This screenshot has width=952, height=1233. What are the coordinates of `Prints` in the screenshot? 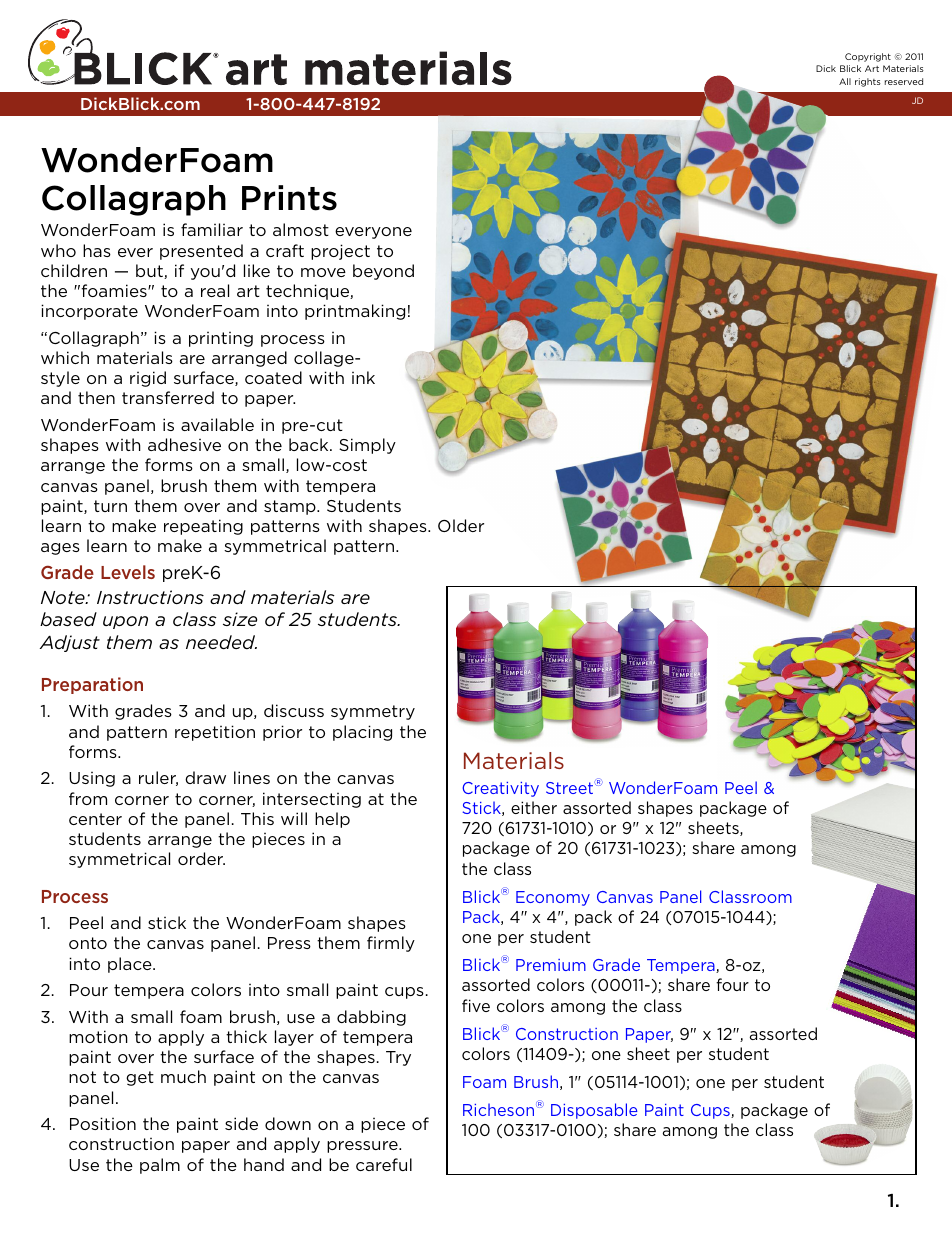 It's located at (289, 198).
